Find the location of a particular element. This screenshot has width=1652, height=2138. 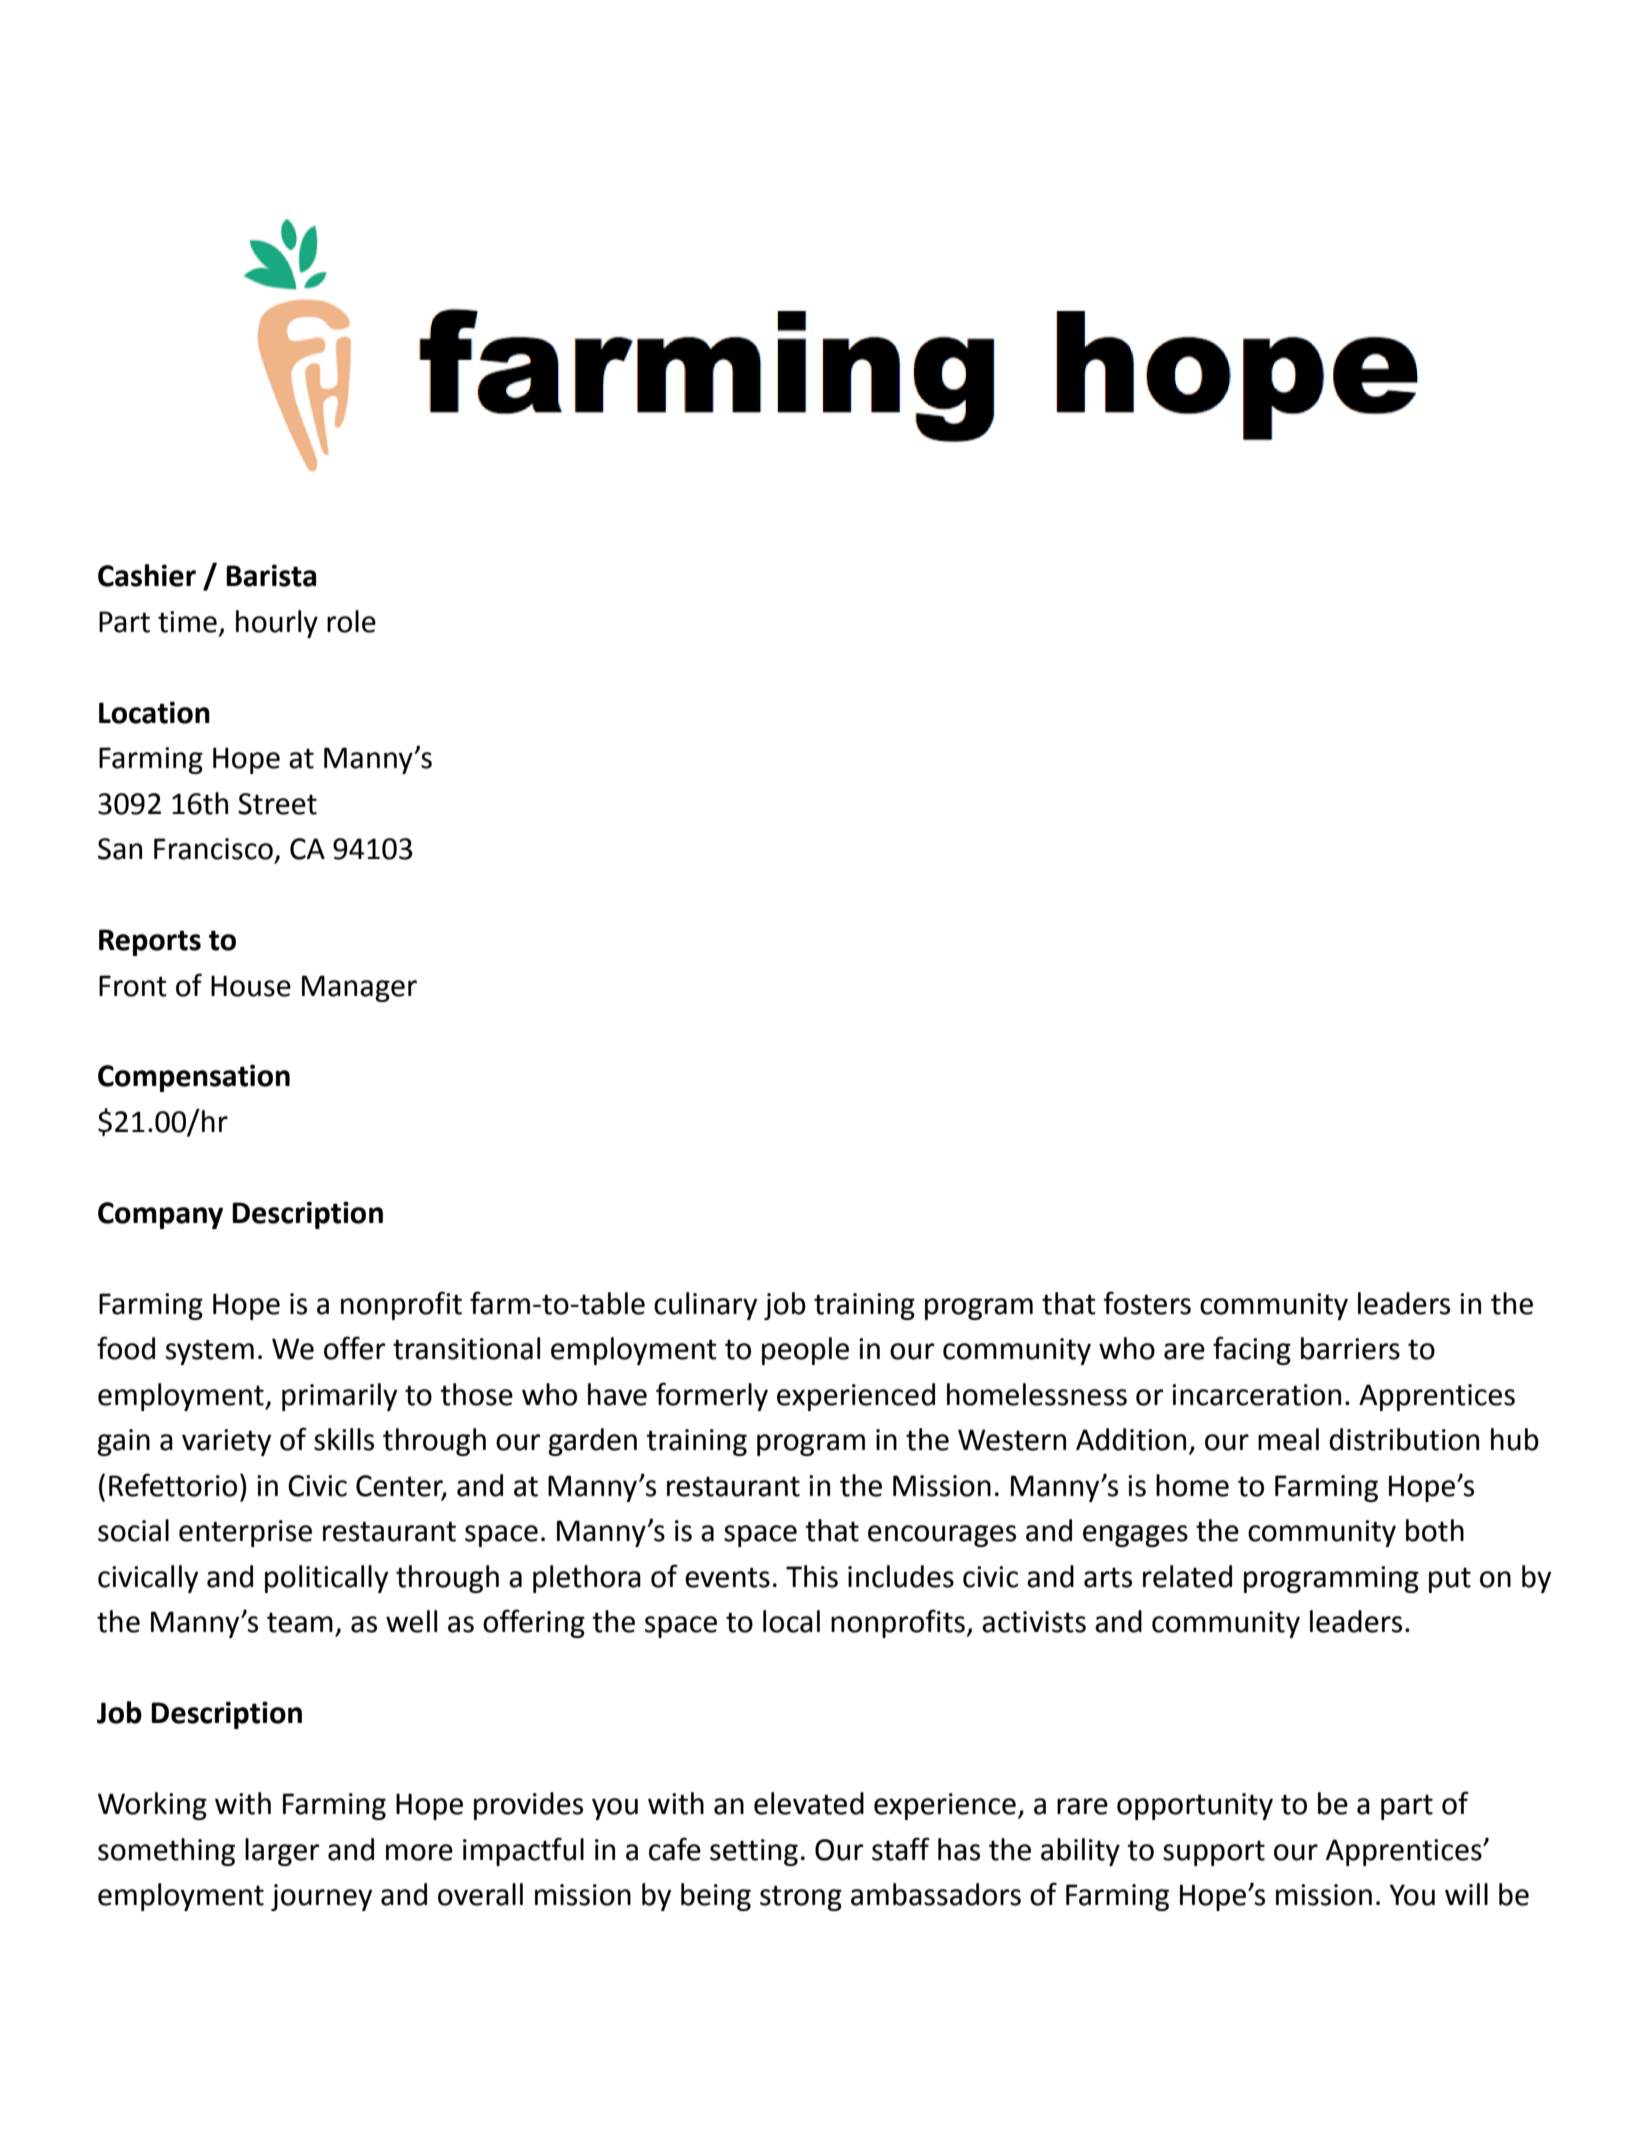

hourly is located at coordinates (277, 624).
